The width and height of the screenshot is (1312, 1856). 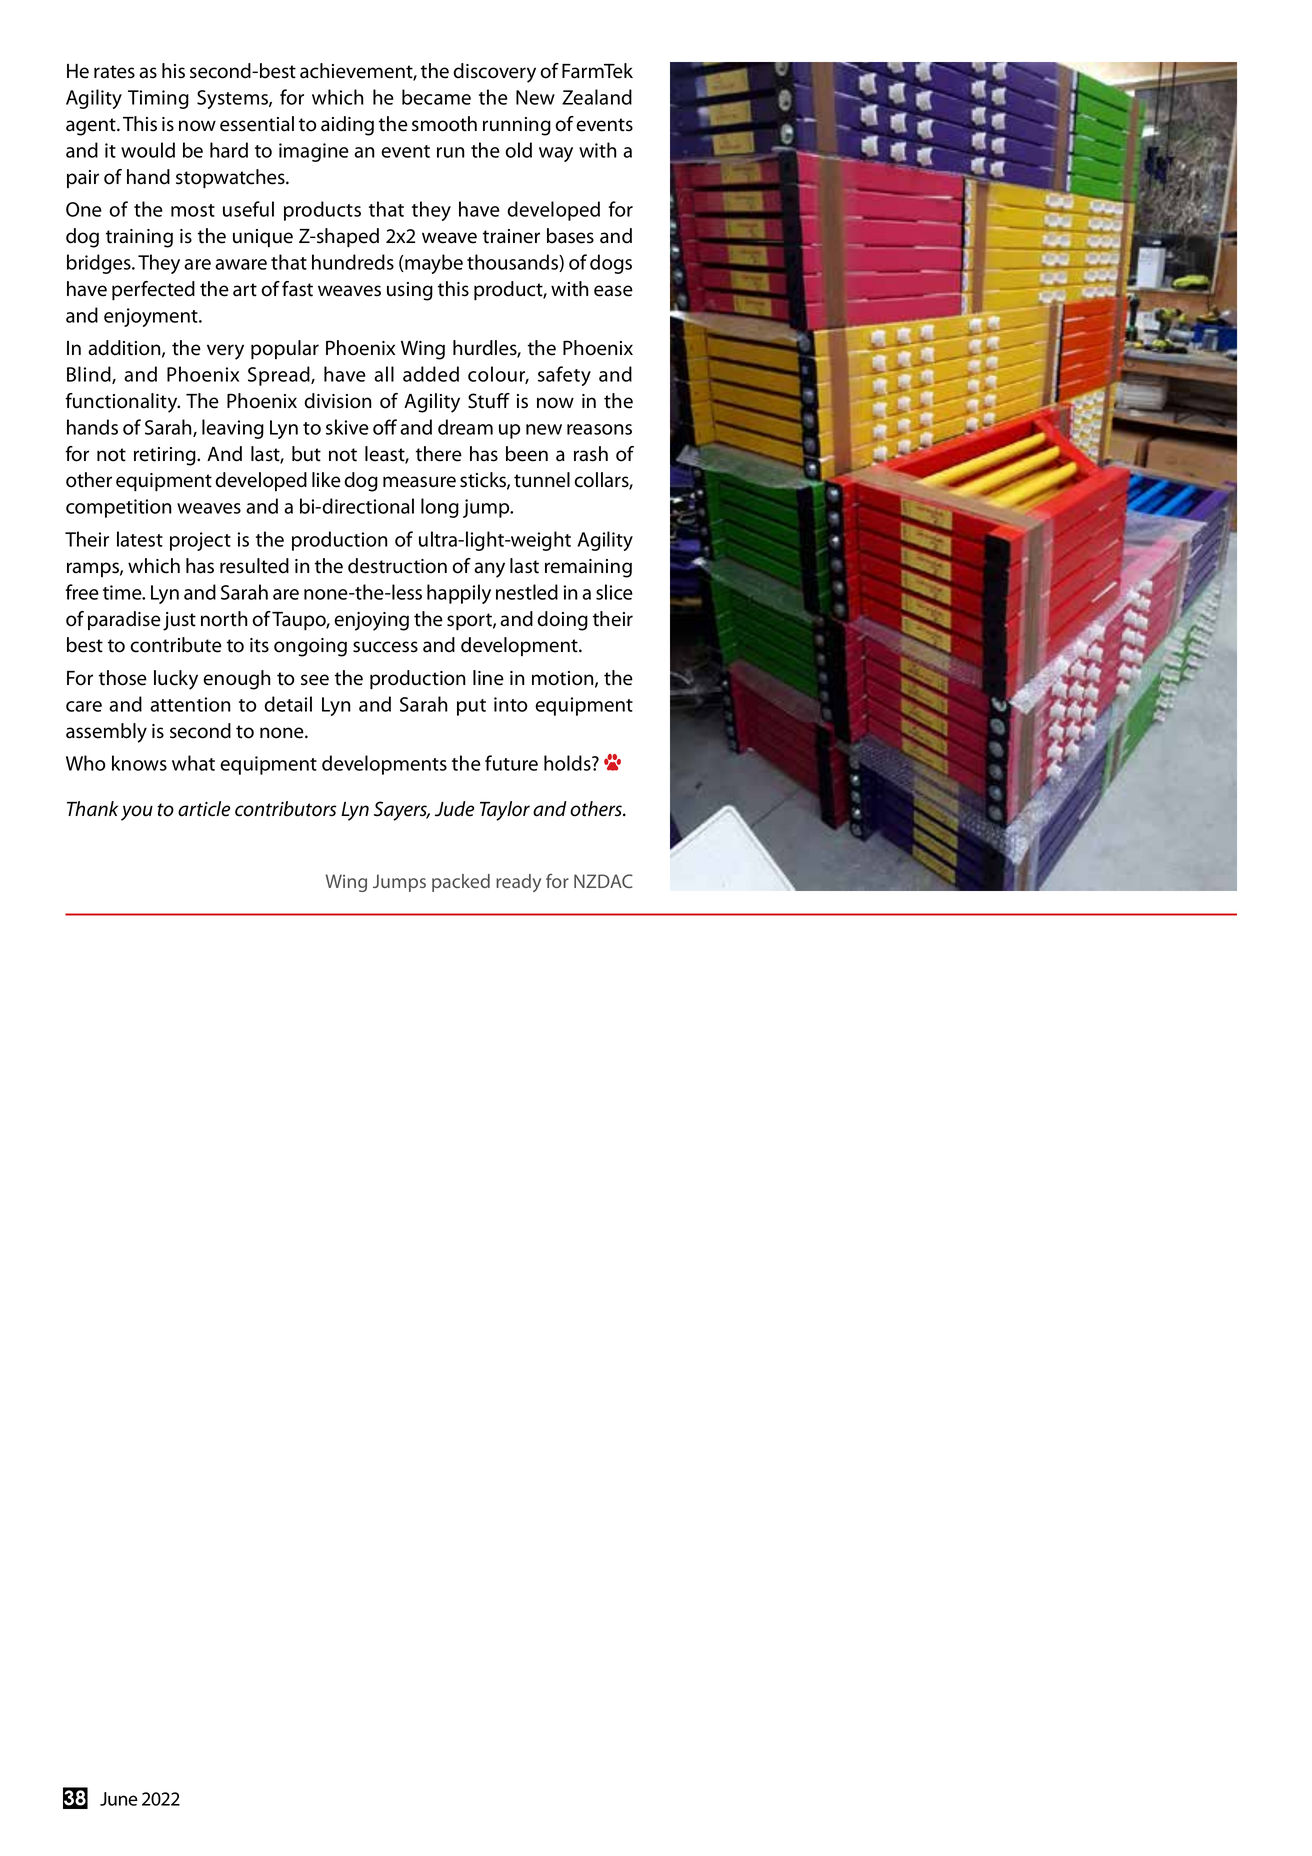 What do you see at coordinates (137, 813) in the screenshot?
I see `you` at bounding box center [137, 813].
